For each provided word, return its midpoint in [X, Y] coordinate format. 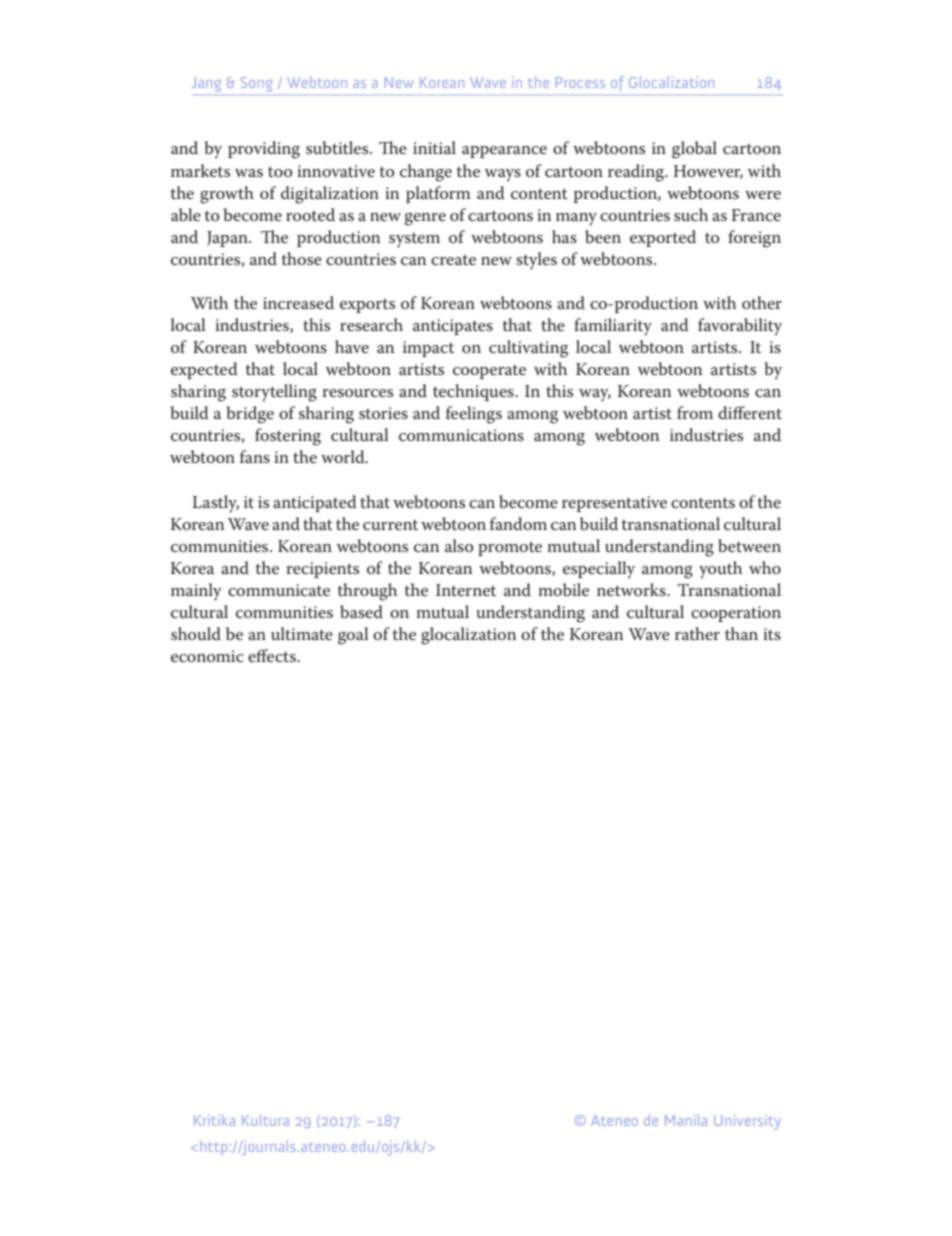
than [741, 633]
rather [697, 633]
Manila [686, 1120]
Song [256, 84]
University [747, 1122]
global [694, 150]
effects [273, 655]
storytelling [274, 393]
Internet [466, 590]
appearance [504, 152]
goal [353, 636]
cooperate [489, 372]
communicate [279, 590]
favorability [740, 327]
